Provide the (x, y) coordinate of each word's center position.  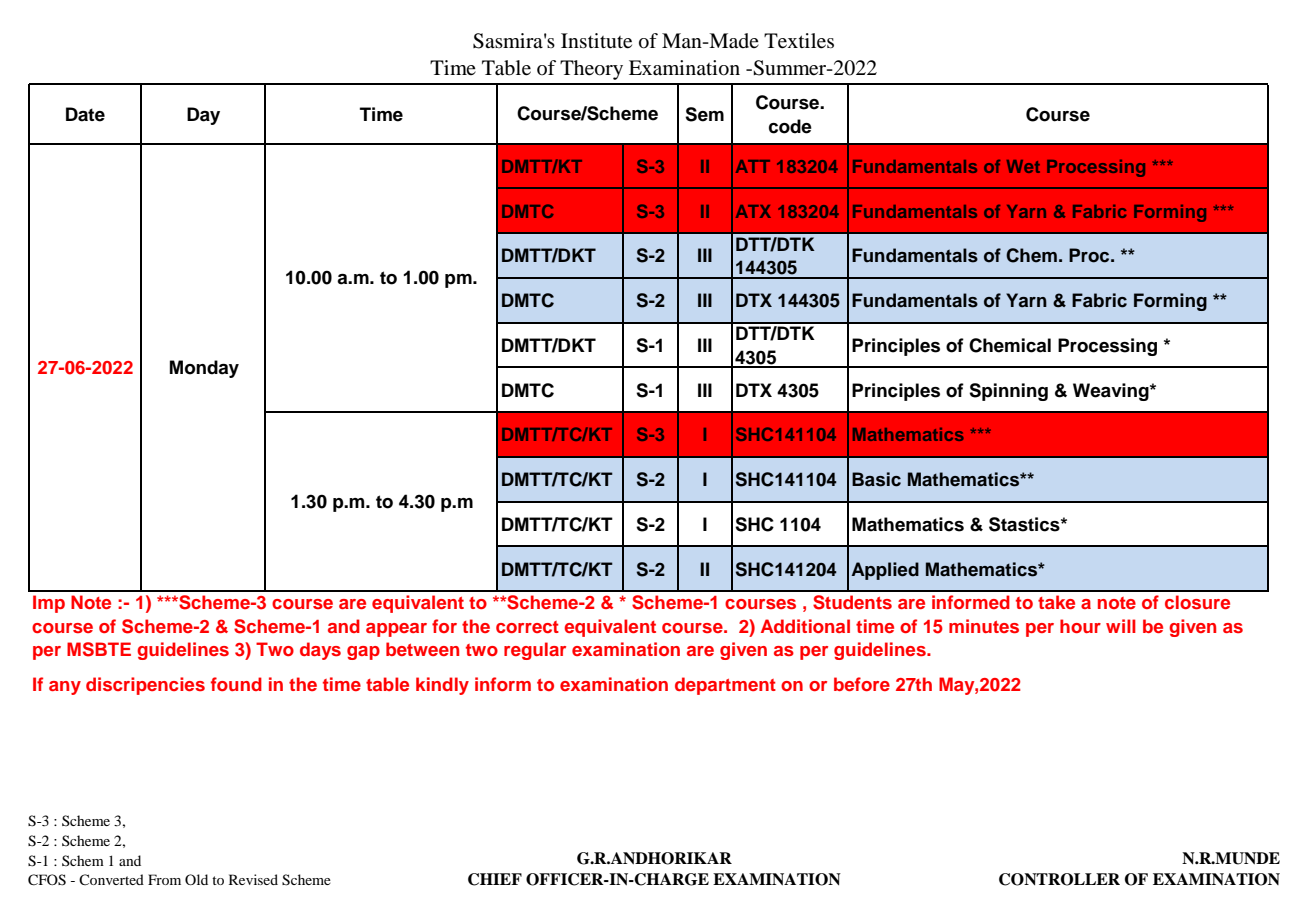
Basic (876, 479)
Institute (596, 41)
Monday (204, 369)
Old (196, 879)
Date (85, 114)
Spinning (1008, 392)
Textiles (799, 41)
